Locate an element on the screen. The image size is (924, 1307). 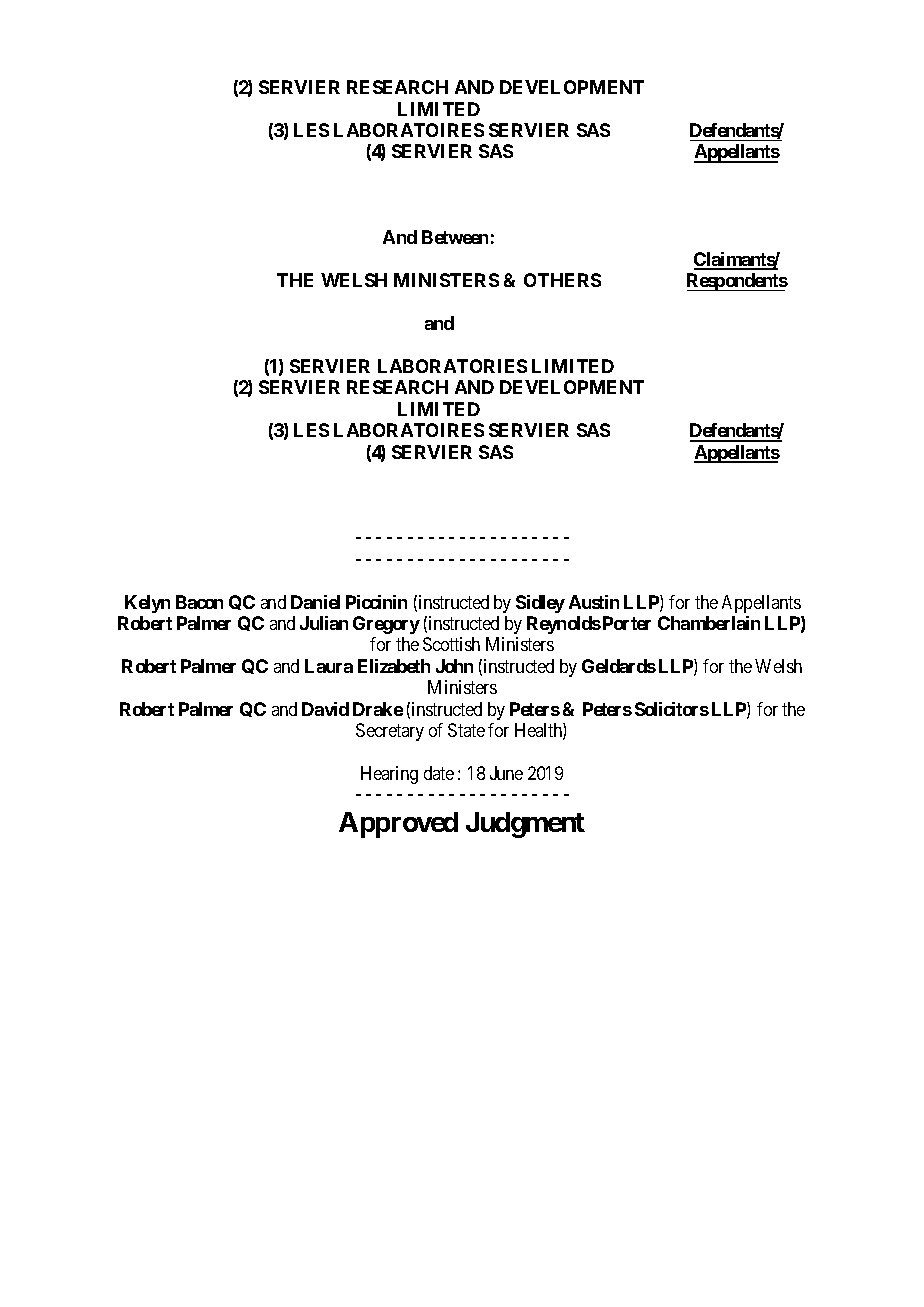
Gregory is located at coordinates (386, 625).
